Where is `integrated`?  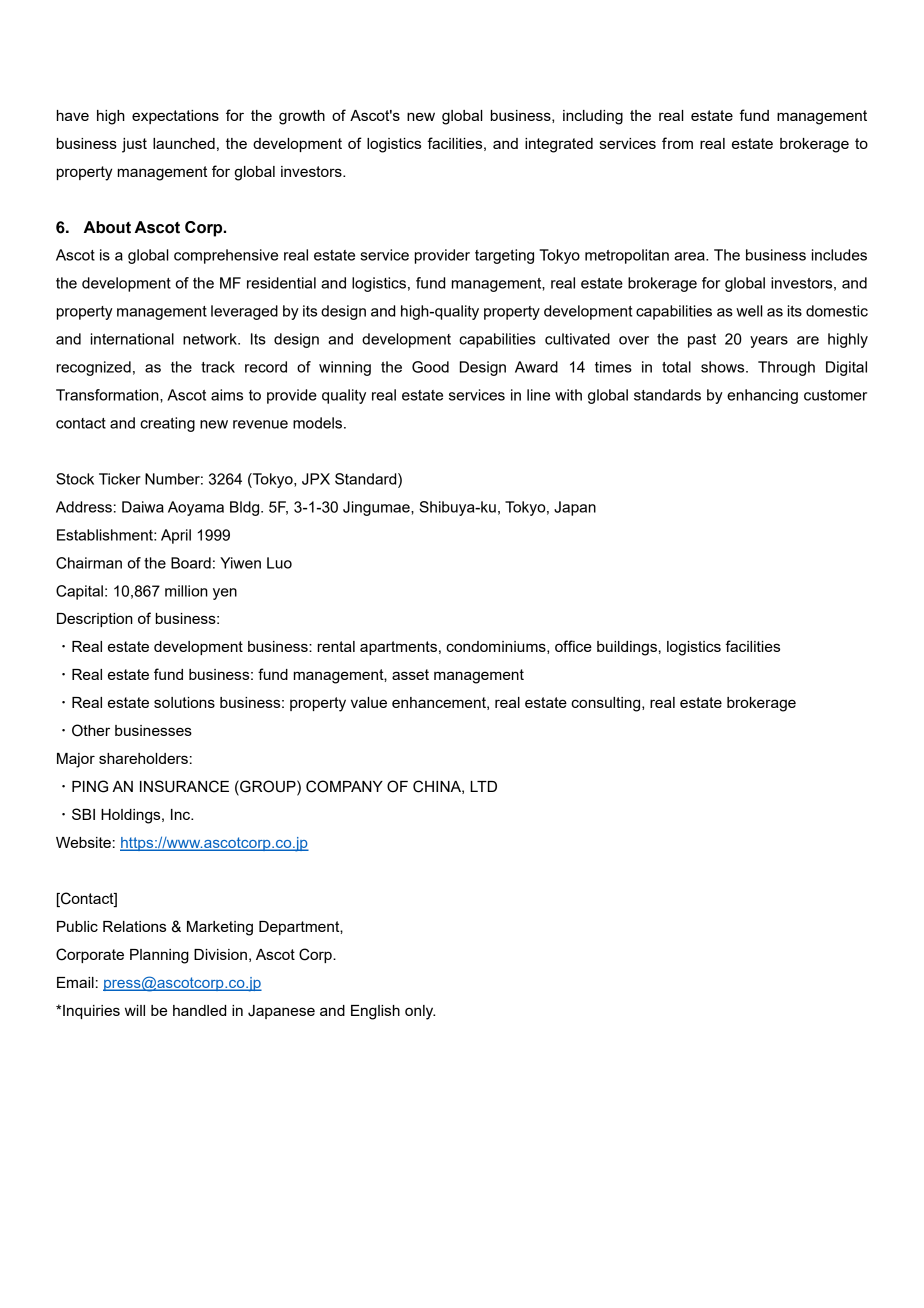
integrated is located at coordinates (559, 145).
